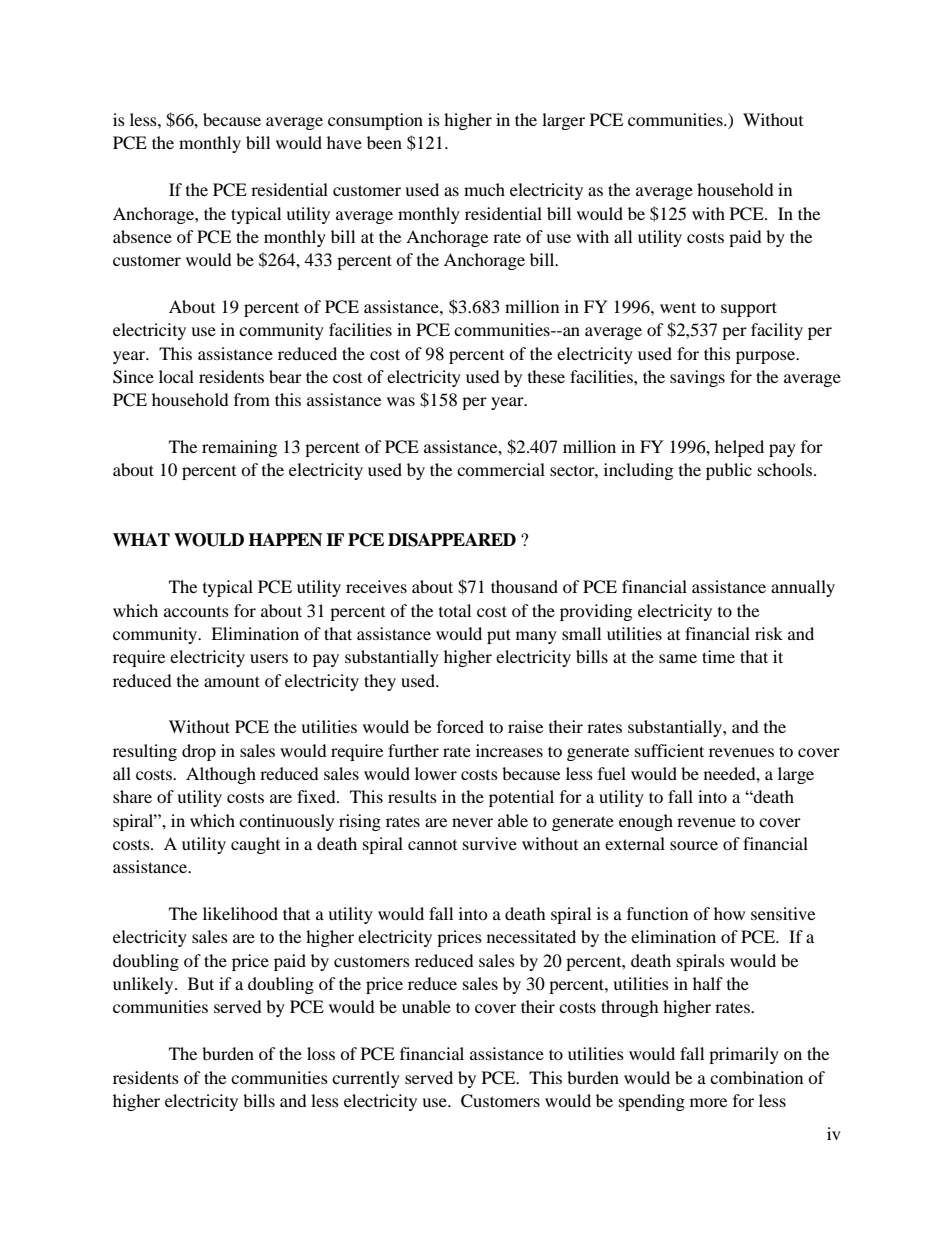 This screenshot has width=952, height=1233. I want to click on lower, so click(436, 773).
